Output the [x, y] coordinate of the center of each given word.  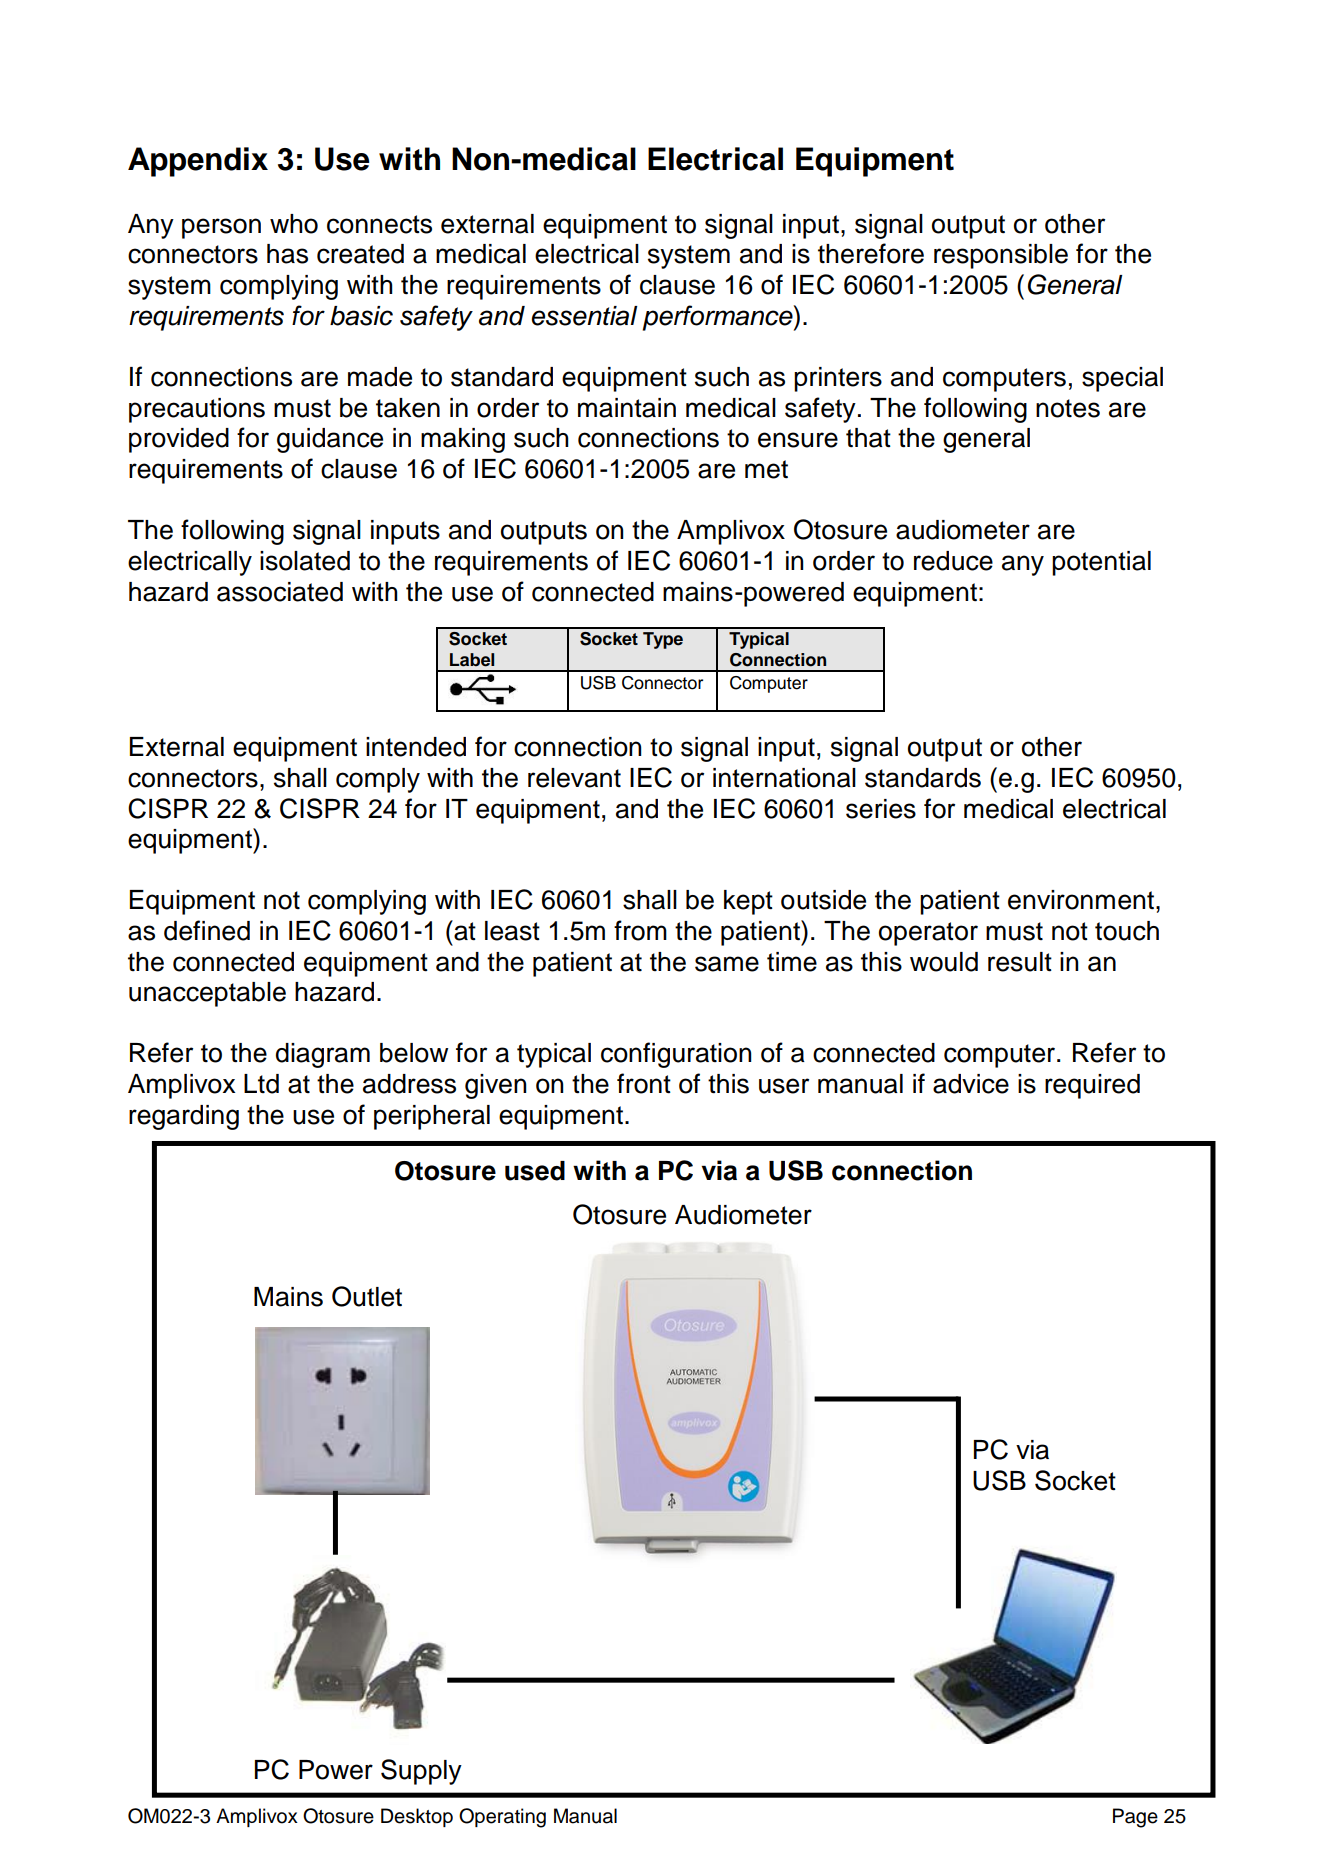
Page [1135, 1818]
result [1020, 962]
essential [584, 316]
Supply [421, 1772]
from [640, 930]
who [294, 224]
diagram [323, 1055]
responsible [1001, 256]
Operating [502, 1818]
